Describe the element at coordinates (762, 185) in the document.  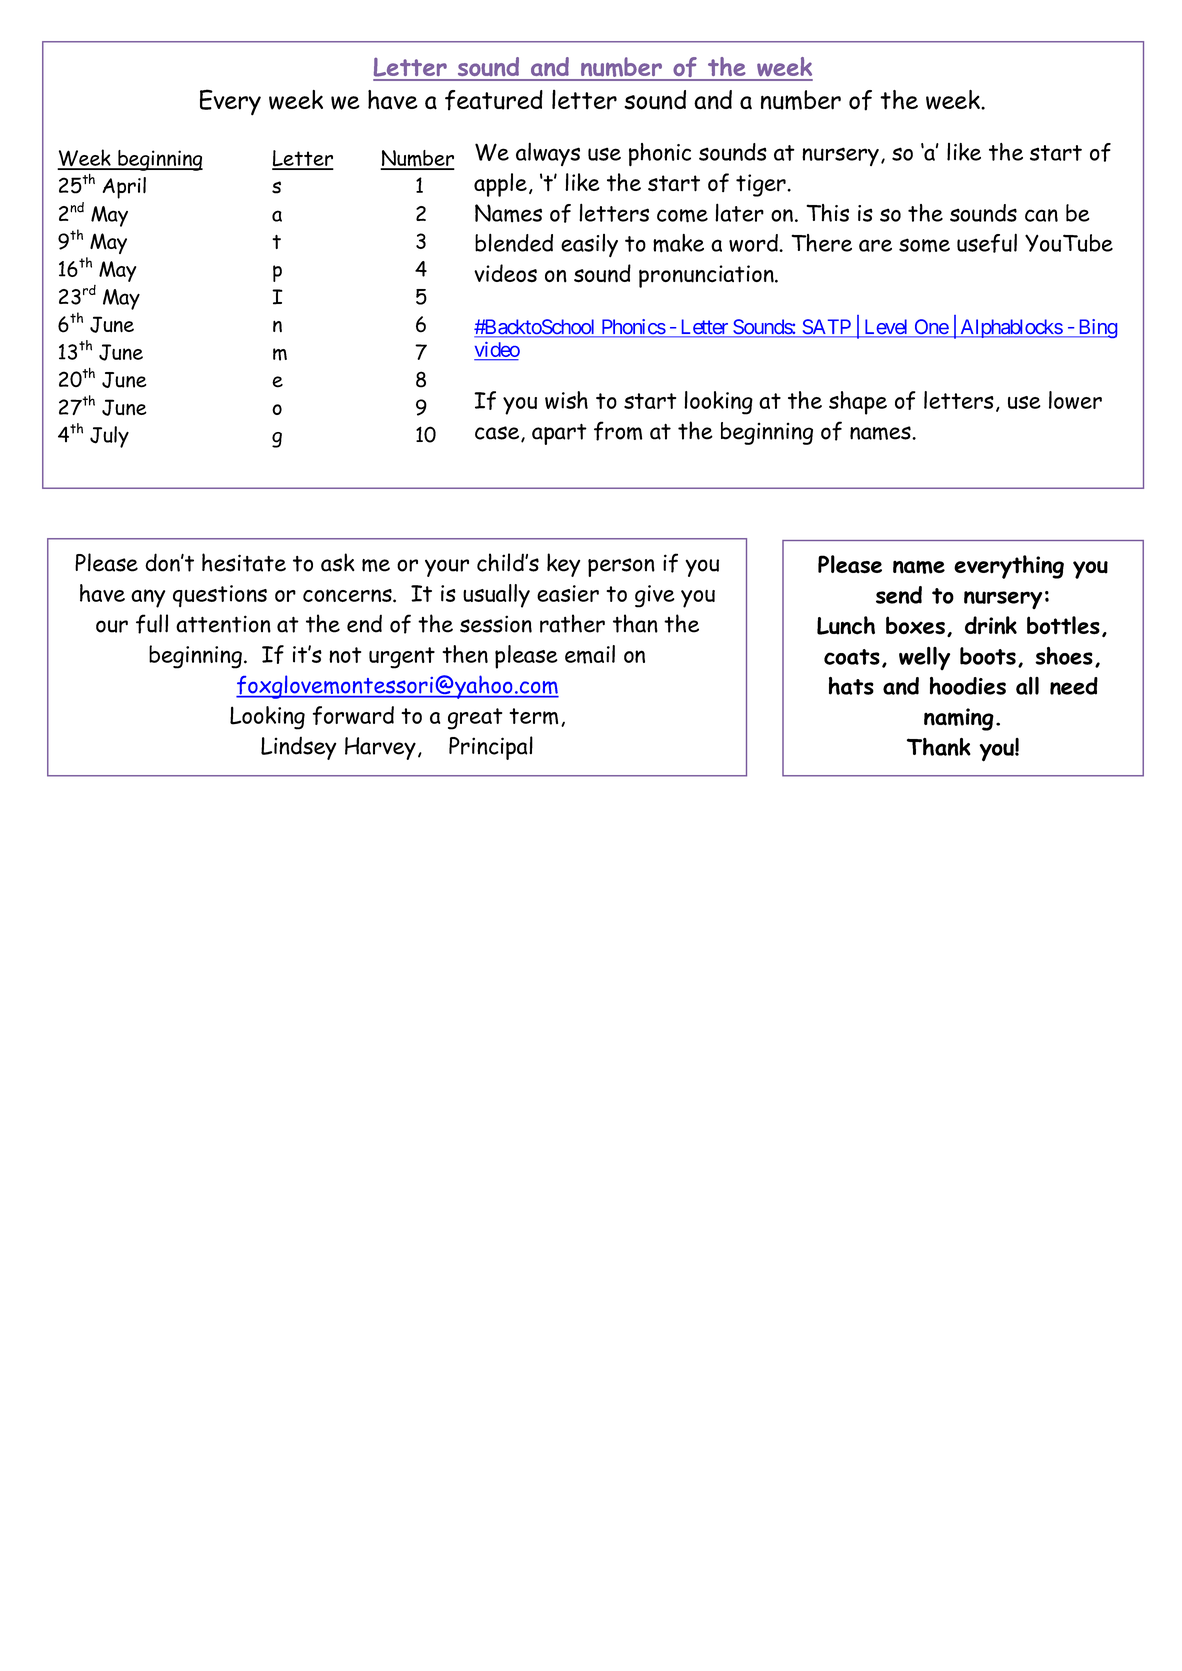
I see `tiger` at that location.
